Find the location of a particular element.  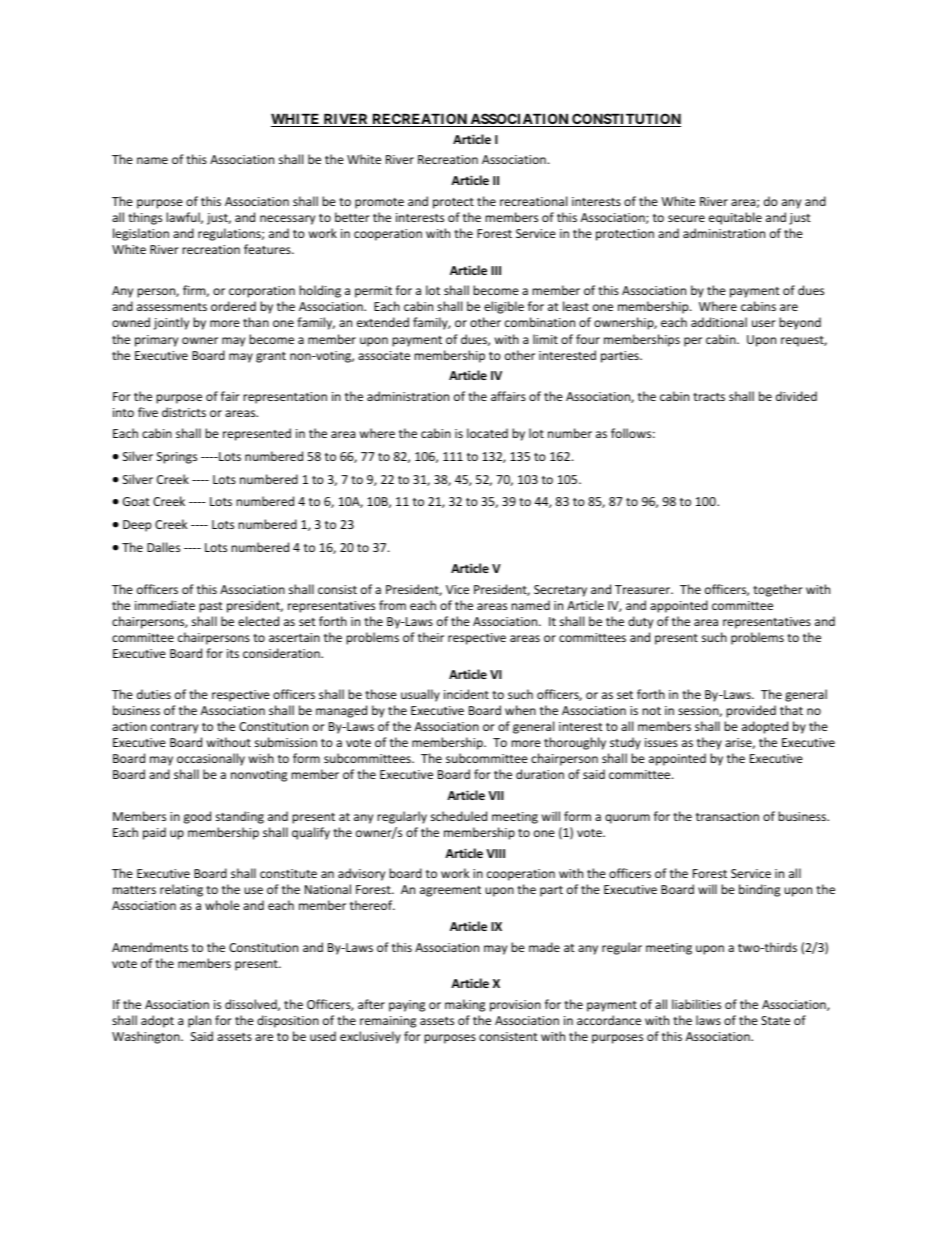

their is located at coordinates (431, 637).
